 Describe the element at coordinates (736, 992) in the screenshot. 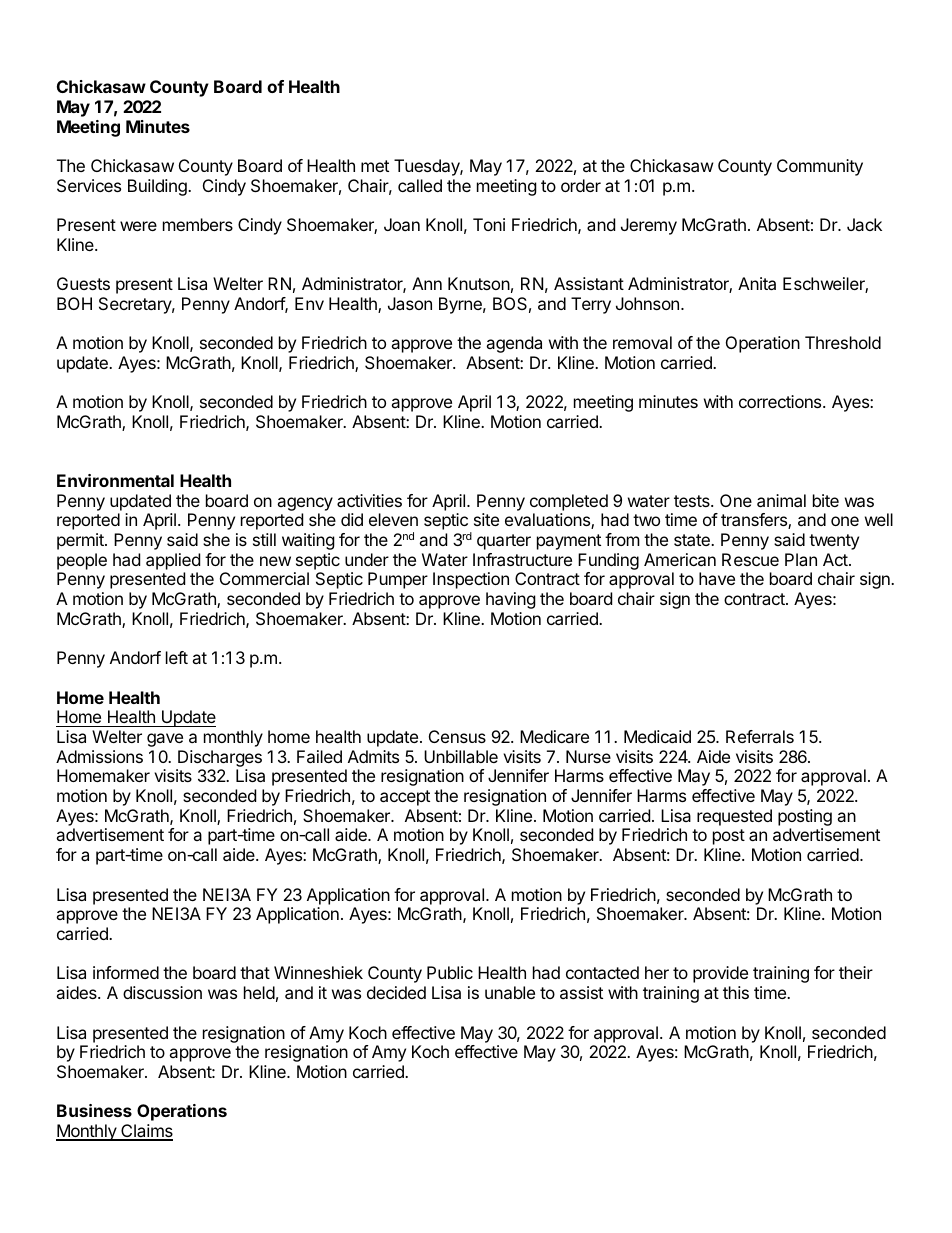

I see `this` at that location.
